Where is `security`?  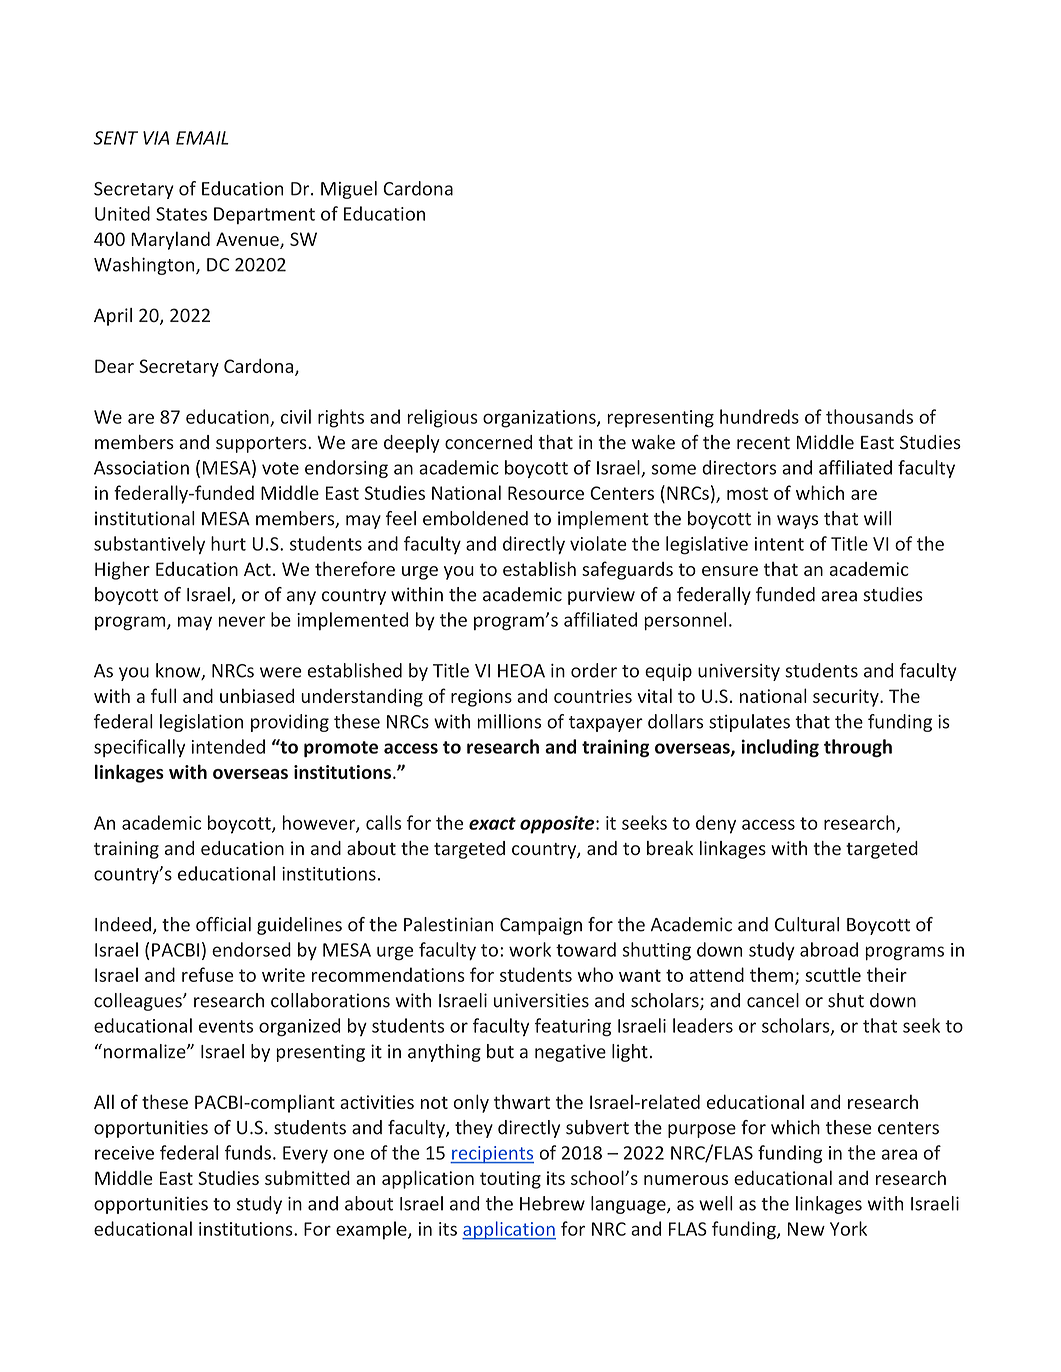 security is located at coordinates (847, 698).
